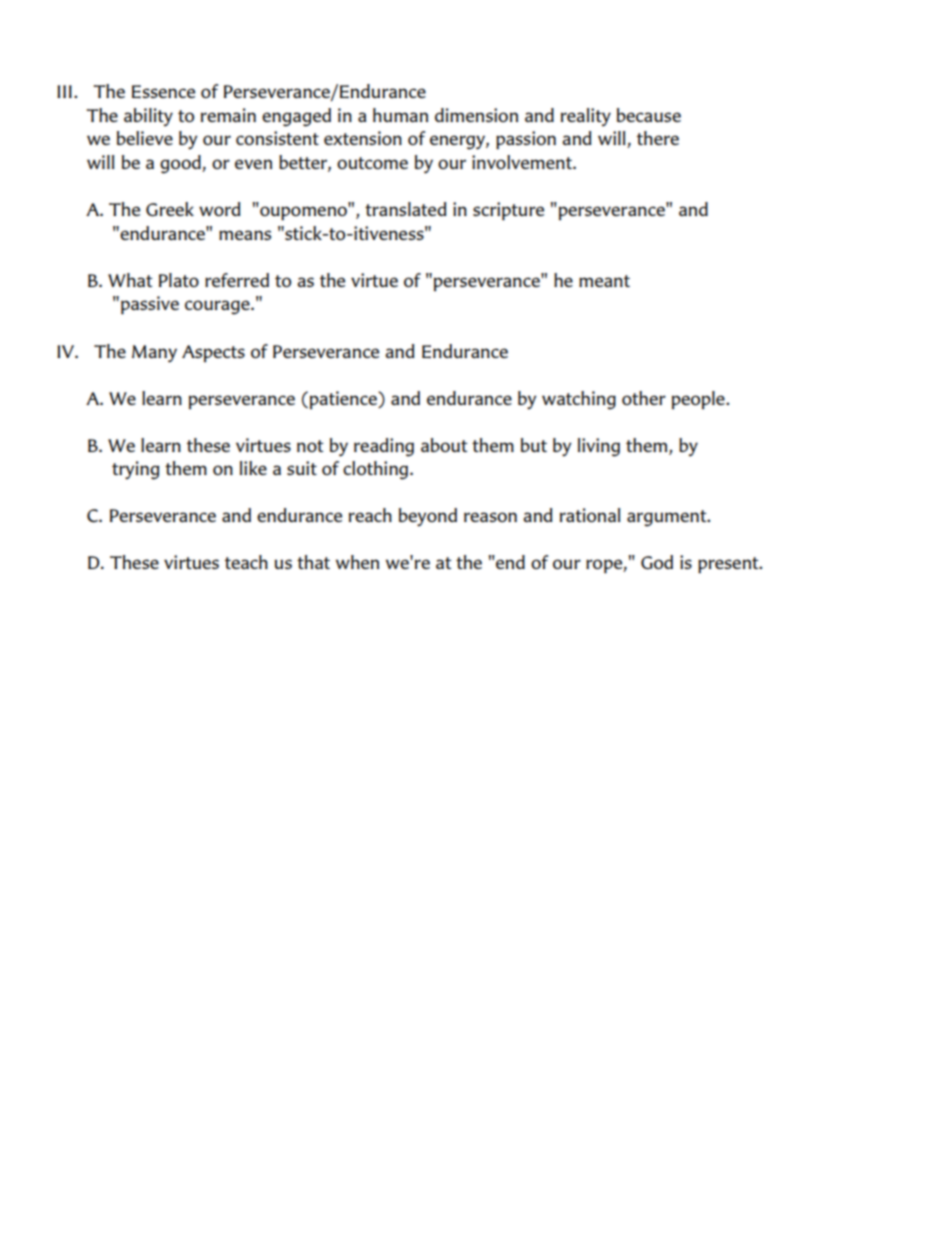 The image size is (952, 1233). I want to click on courage, so click(218, 307).
